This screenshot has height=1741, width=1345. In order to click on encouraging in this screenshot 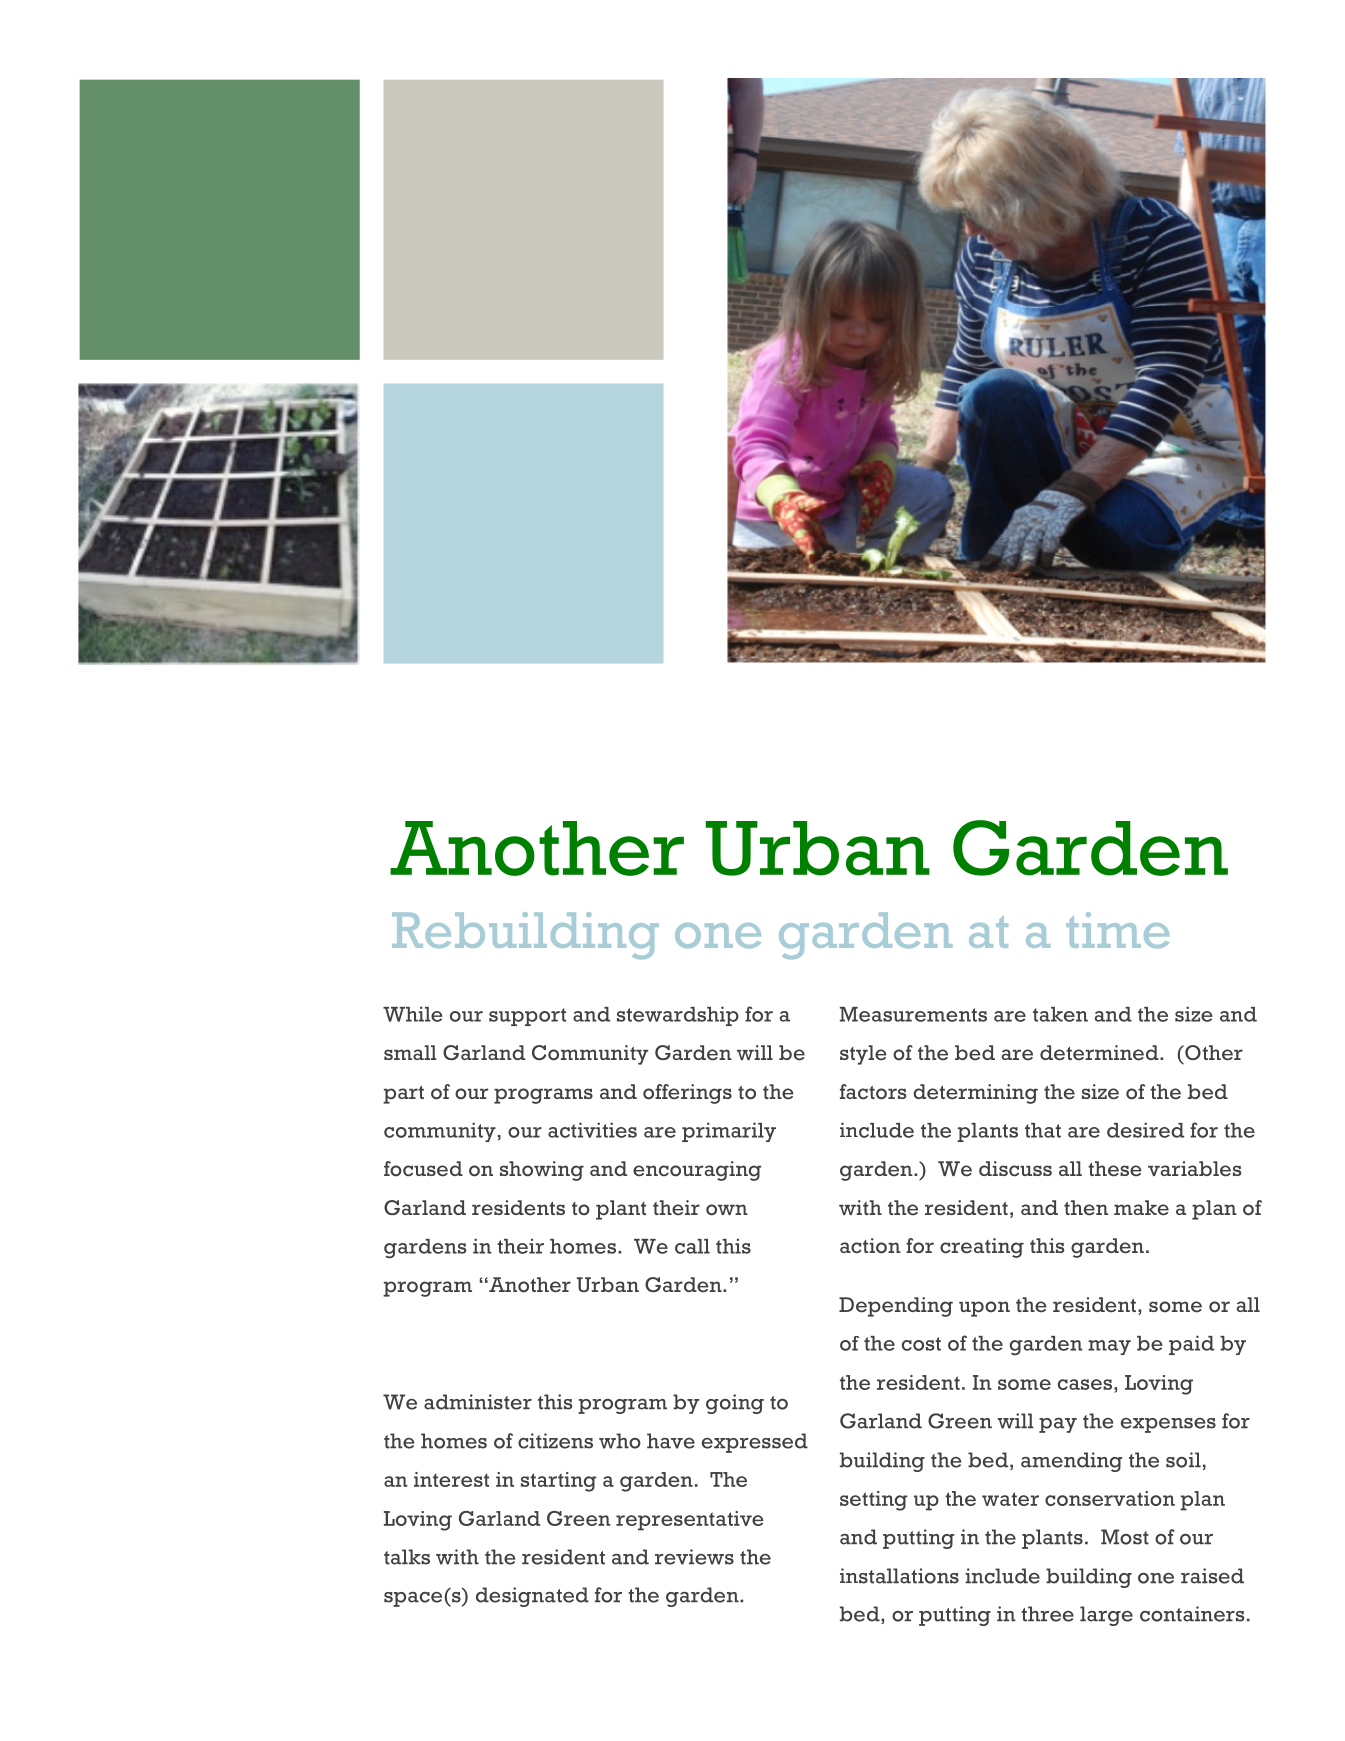, I will do `click(697, 1171)`.
